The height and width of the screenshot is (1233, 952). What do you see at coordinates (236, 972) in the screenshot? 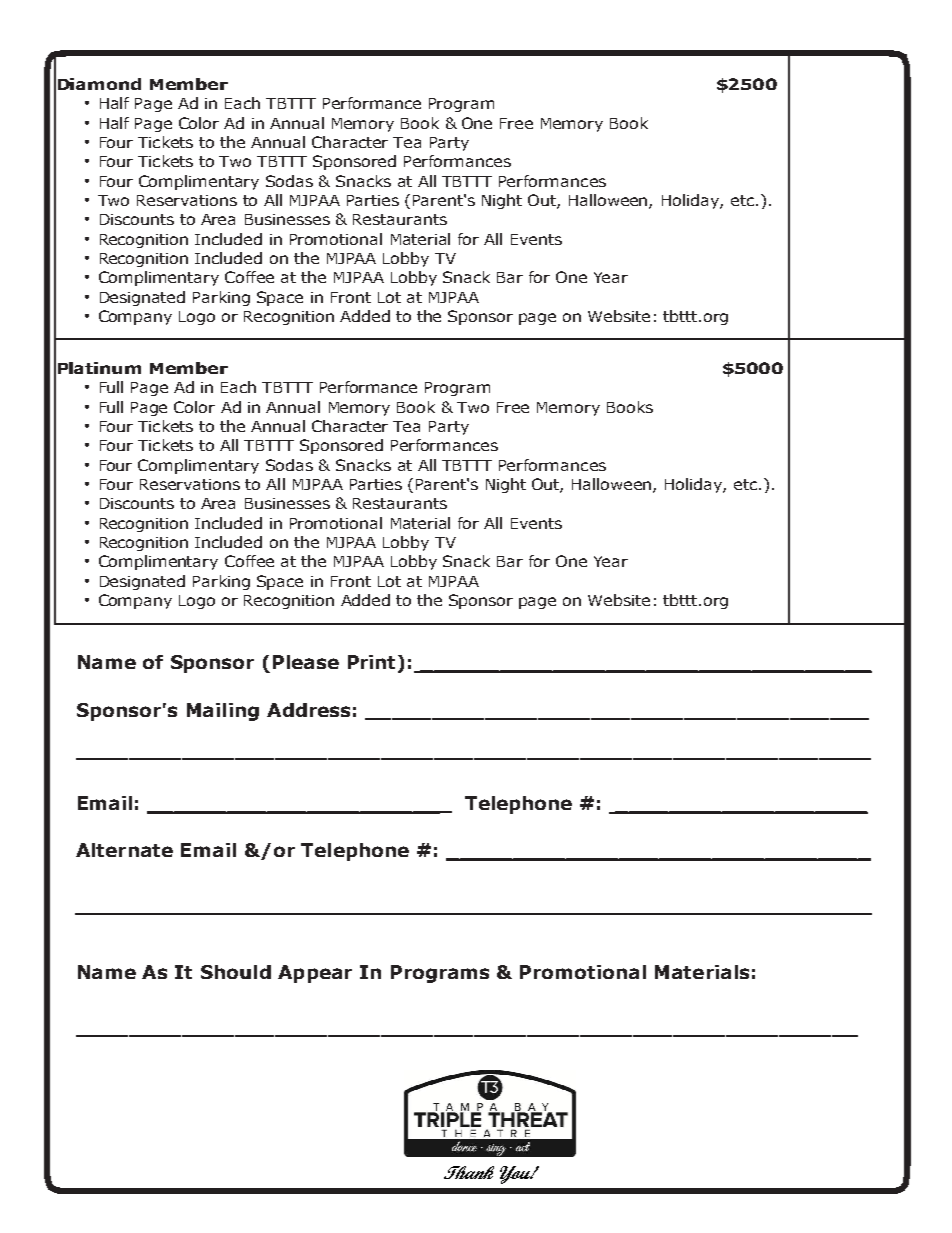
I see `Should` at bounding box center [236, 972].
